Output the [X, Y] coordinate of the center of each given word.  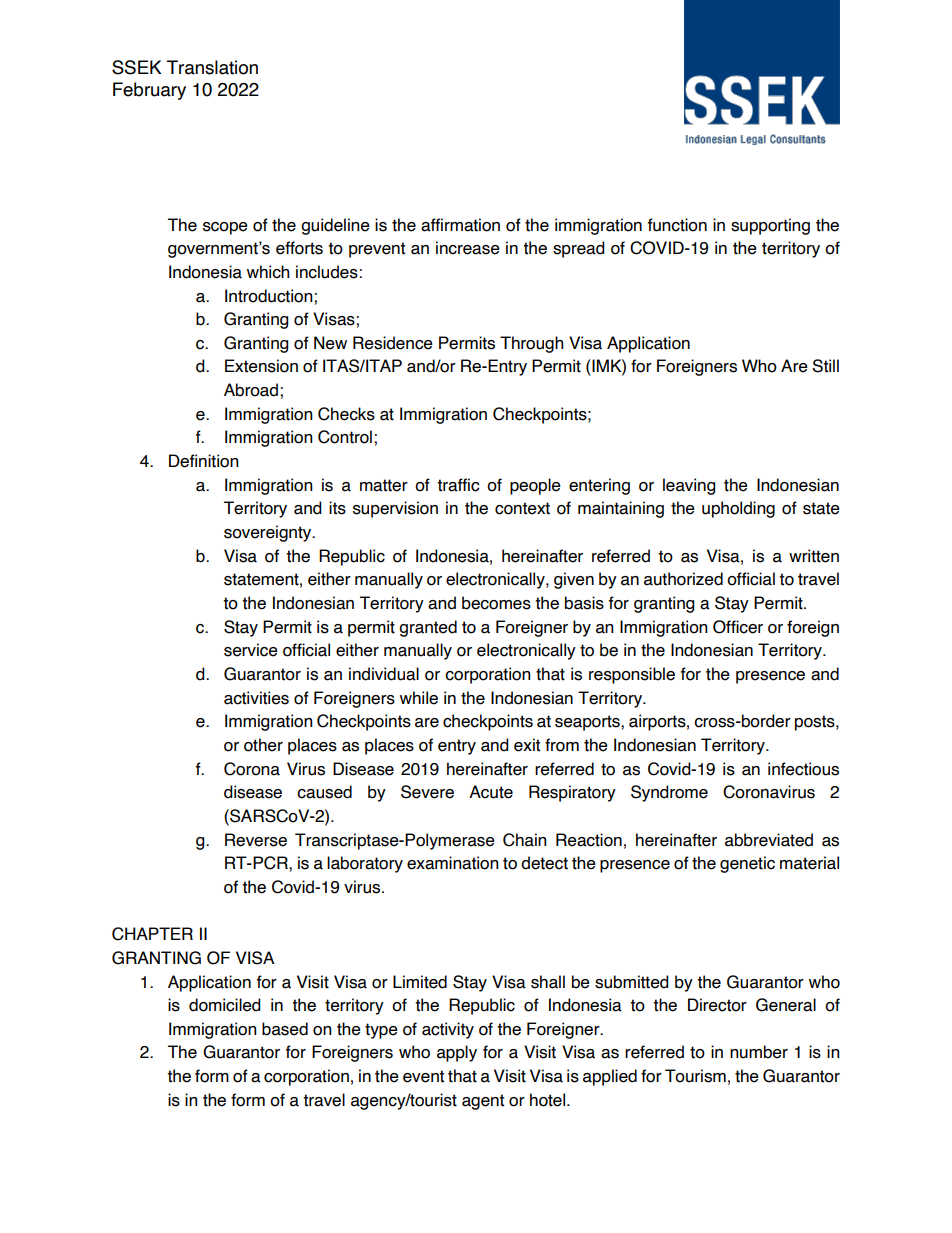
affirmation [460, 225]
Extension [261, 366]
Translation [212, 67]
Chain [525, 840]
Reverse [256, 840]
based [285, 1029]
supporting [770, 226]
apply [457, 1053]
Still [825, 366]
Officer [738, 627]
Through [532, 344]
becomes [496, 603]
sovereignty [269, 533]
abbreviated [769, 840]
